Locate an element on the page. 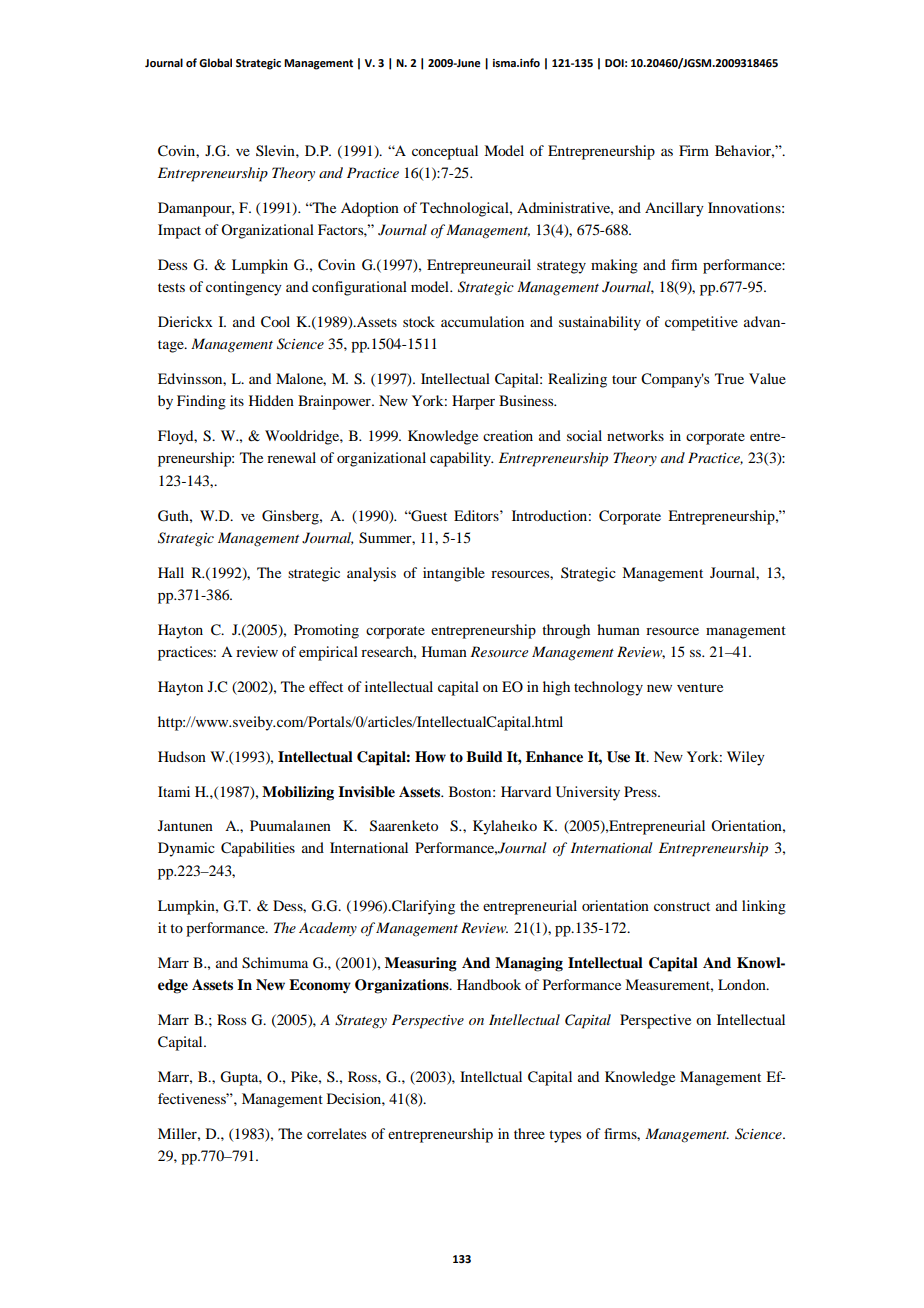  venture is located at coordinates (700, 687).
